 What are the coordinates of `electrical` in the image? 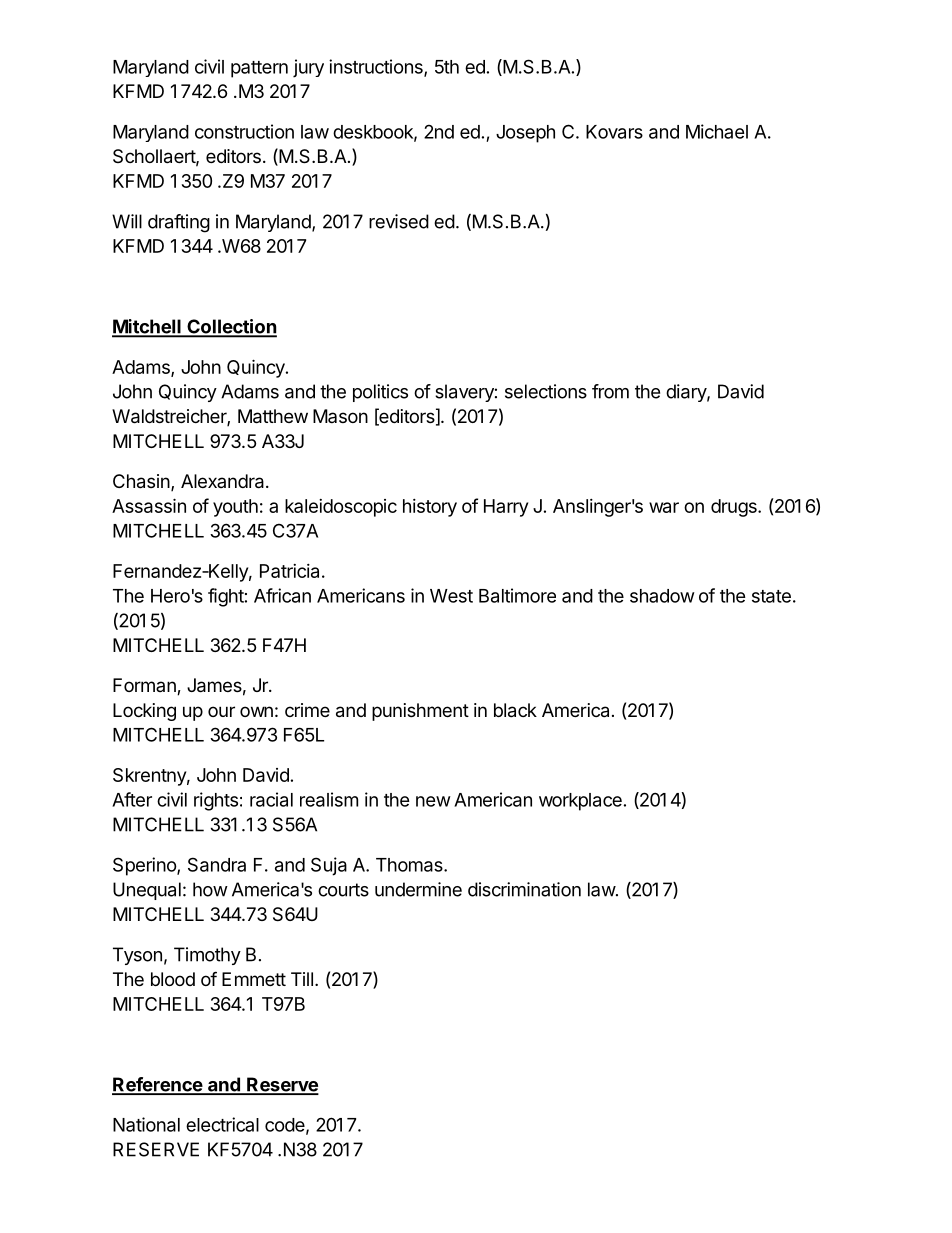 It's located at (222, 1124).
